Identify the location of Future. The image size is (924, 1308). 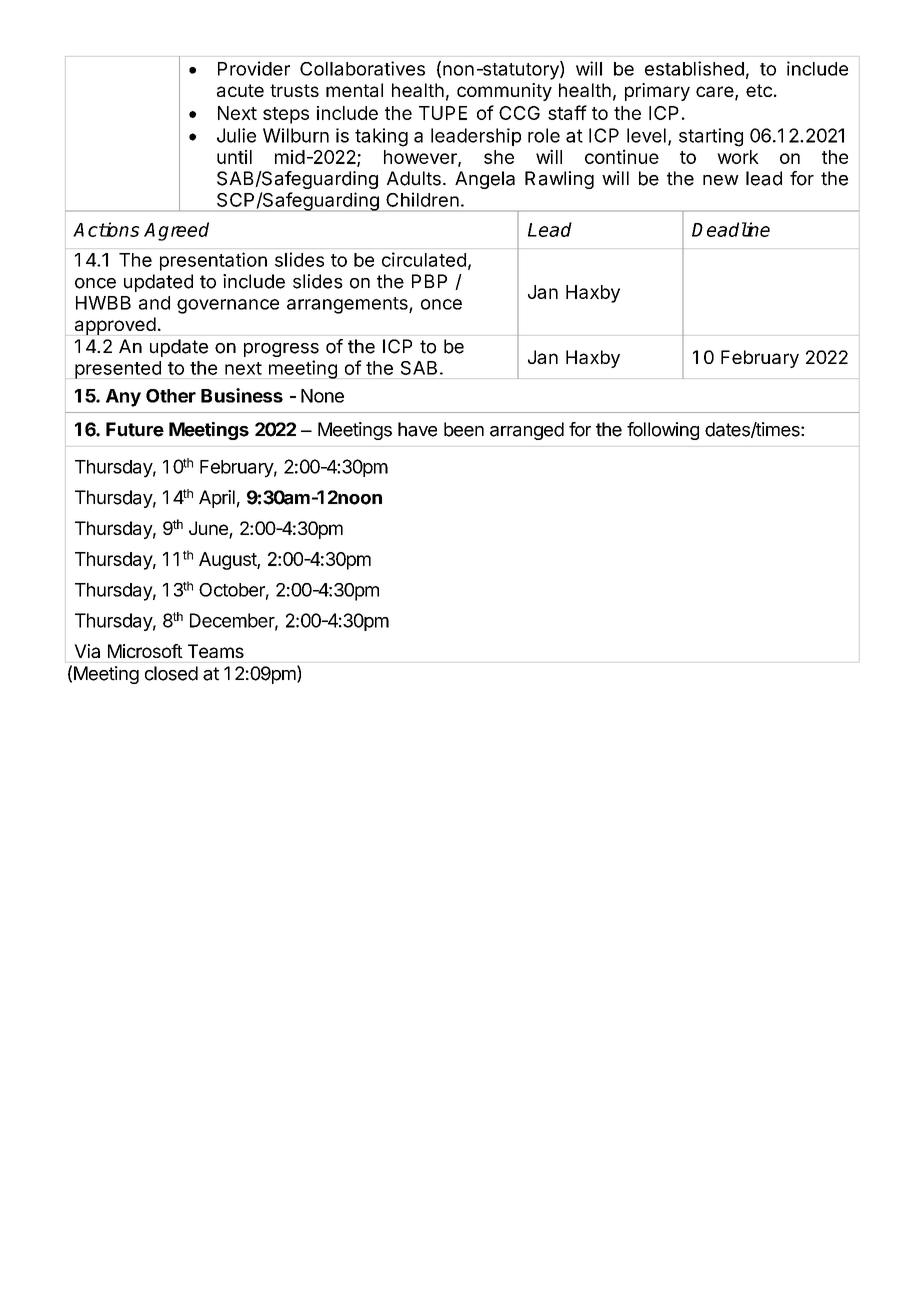
(135, 429).
